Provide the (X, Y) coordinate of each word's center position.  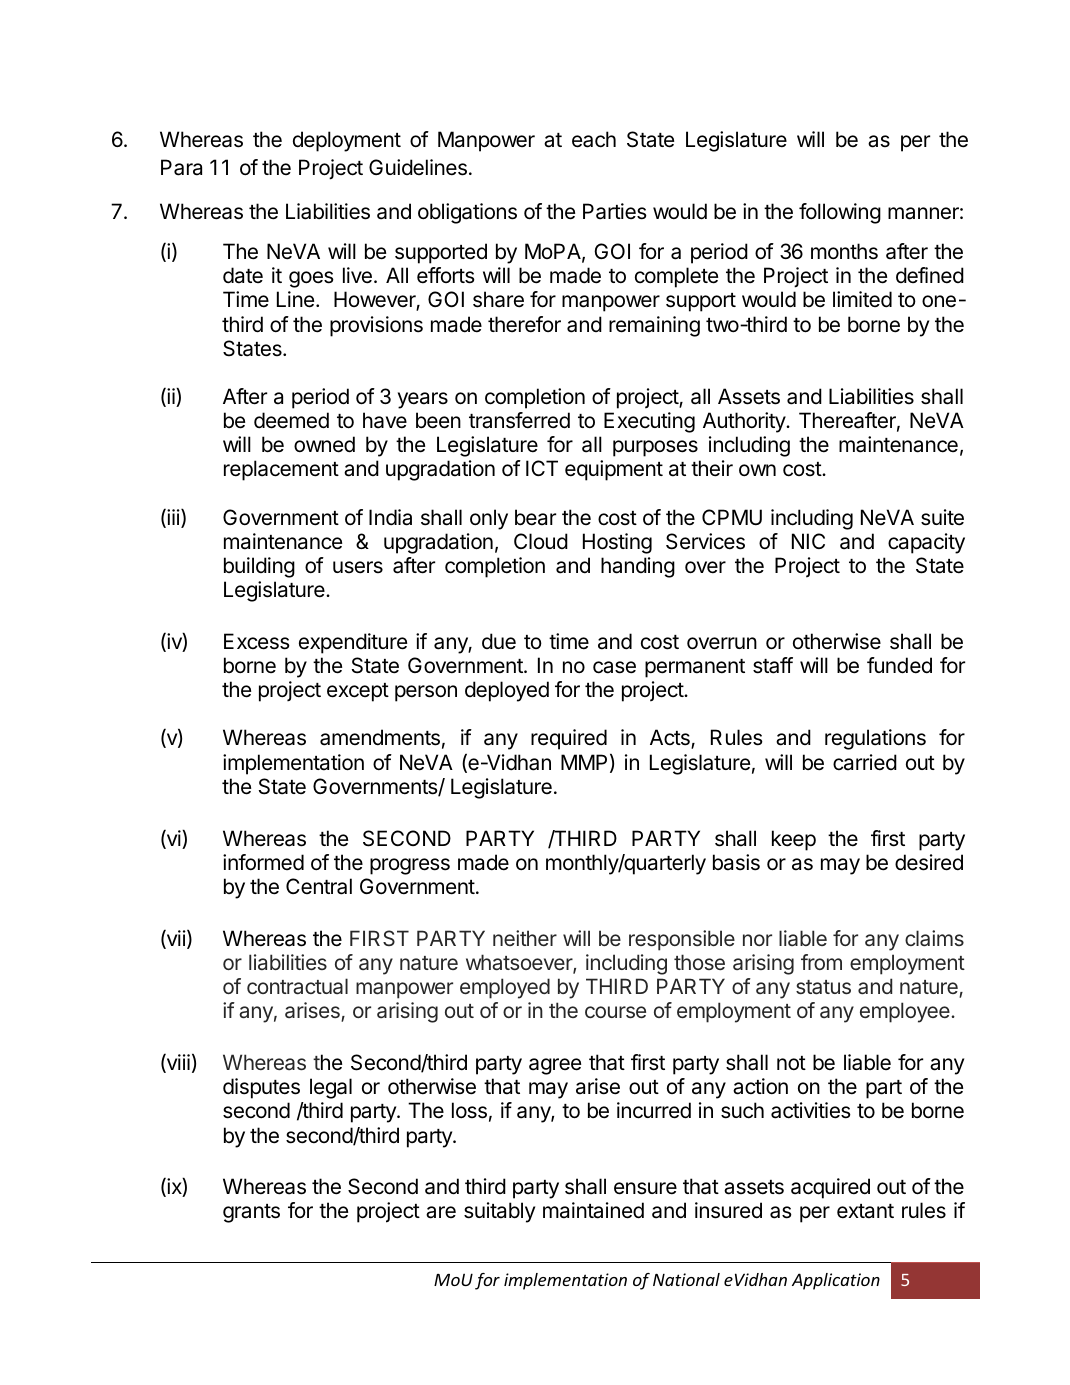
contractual (297, 986)
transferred (519, 420)
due (499, 641)
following (840, 213)
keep (794, 840)
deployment (347, 141)
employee (906, 1012)
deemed (291, 420)
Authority (745, 422)
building (259, 567)
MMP (584, 762)
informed (263, 862)
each (594, 139)
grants (251, 1213)
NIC (808, 541)
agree (555, 1066)
